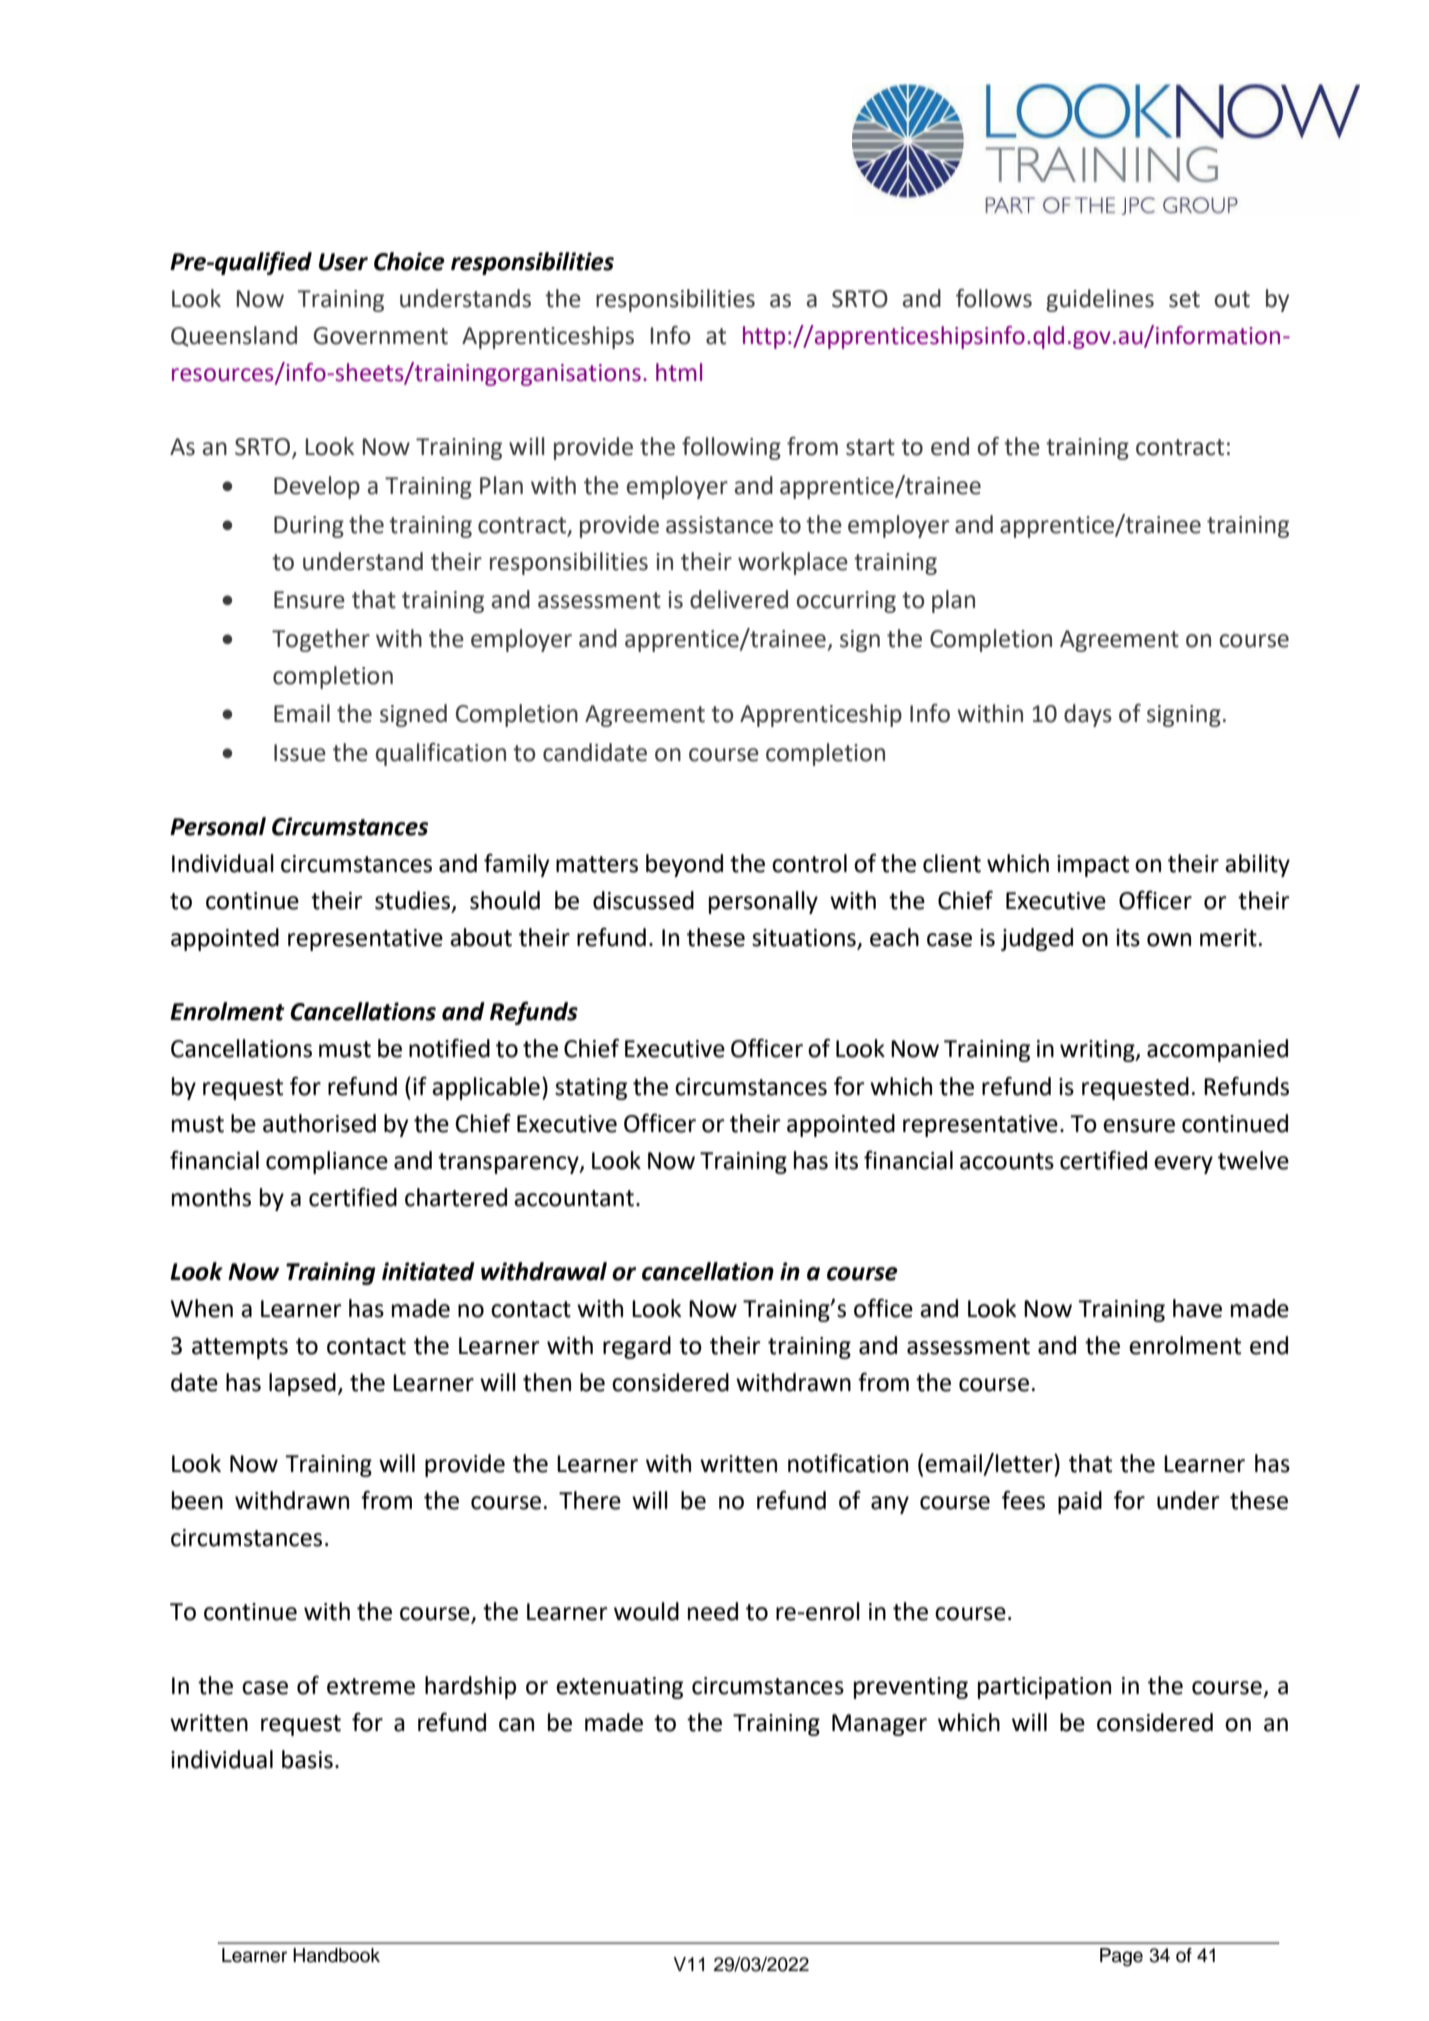 Image resolution: width=1429 pixels, height=2021 pixels. What do you see at coordinates (414, 901) in the screenshot?
I see `studies` at bounding box center [414, 901].
